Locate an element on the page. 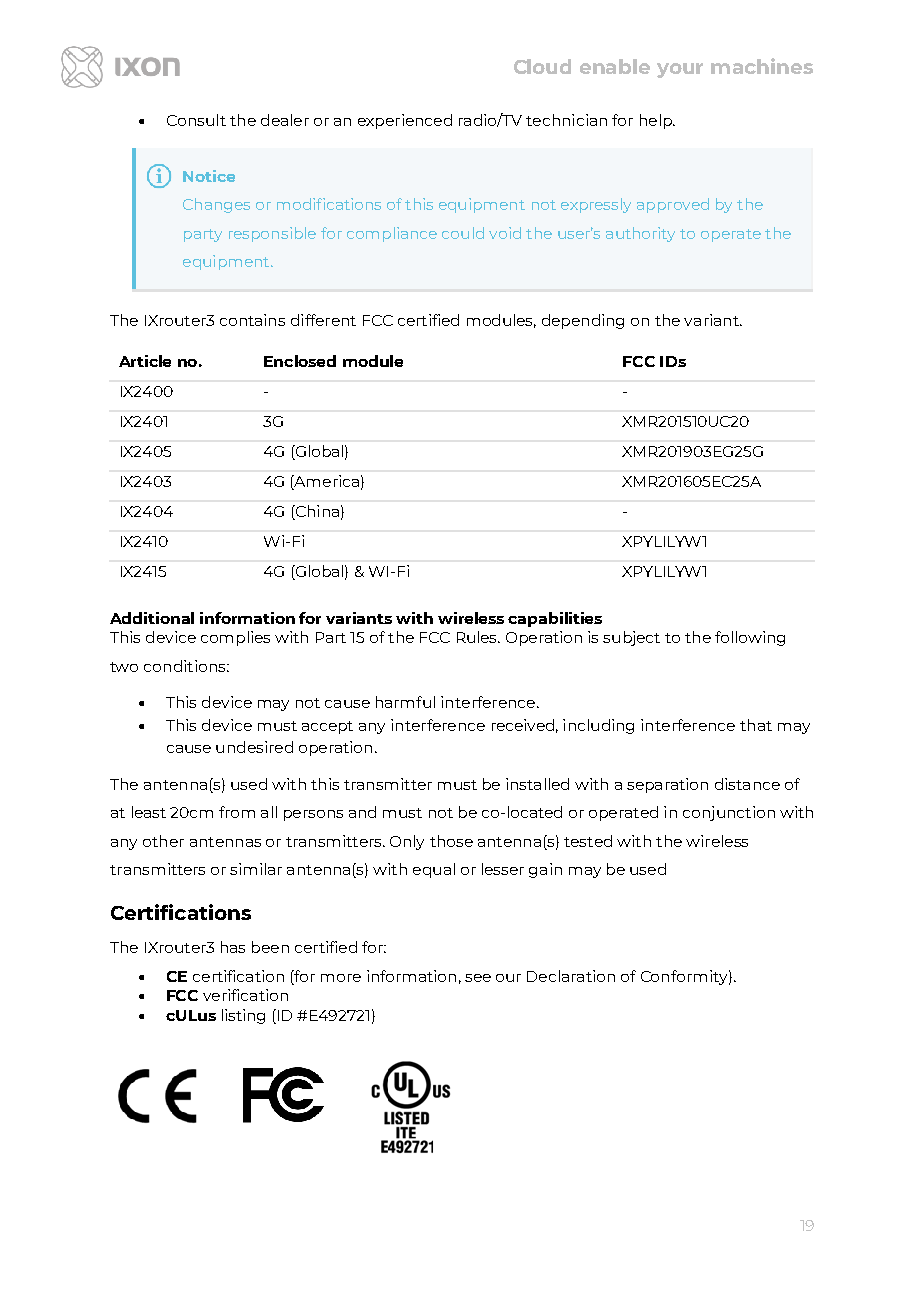 The height and width of the image is (1308, 924). depending is located at coordinates (583, 321).
